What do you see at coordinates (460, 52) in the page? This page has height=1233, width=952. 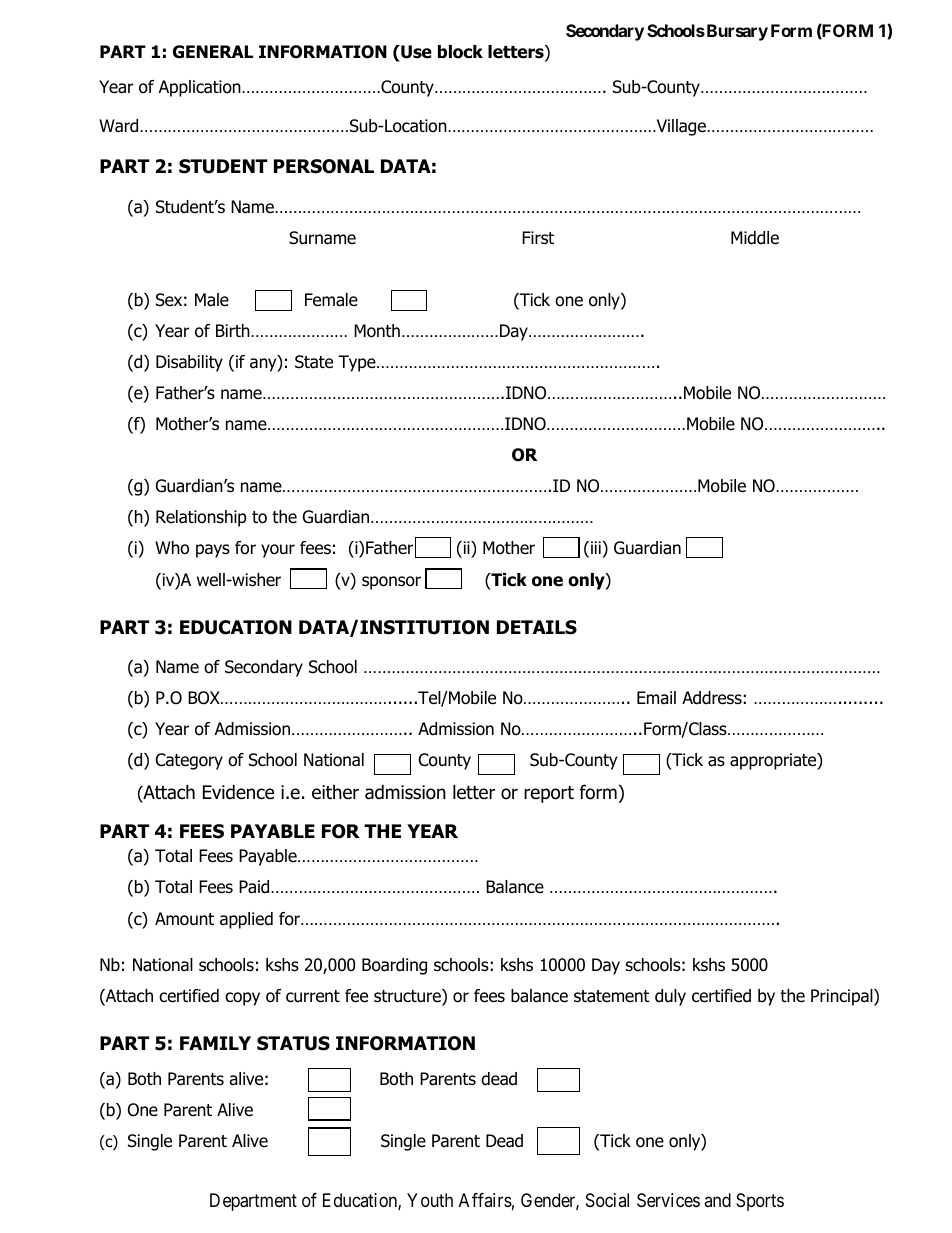 I see `block` at bounding box center [460, 52].
